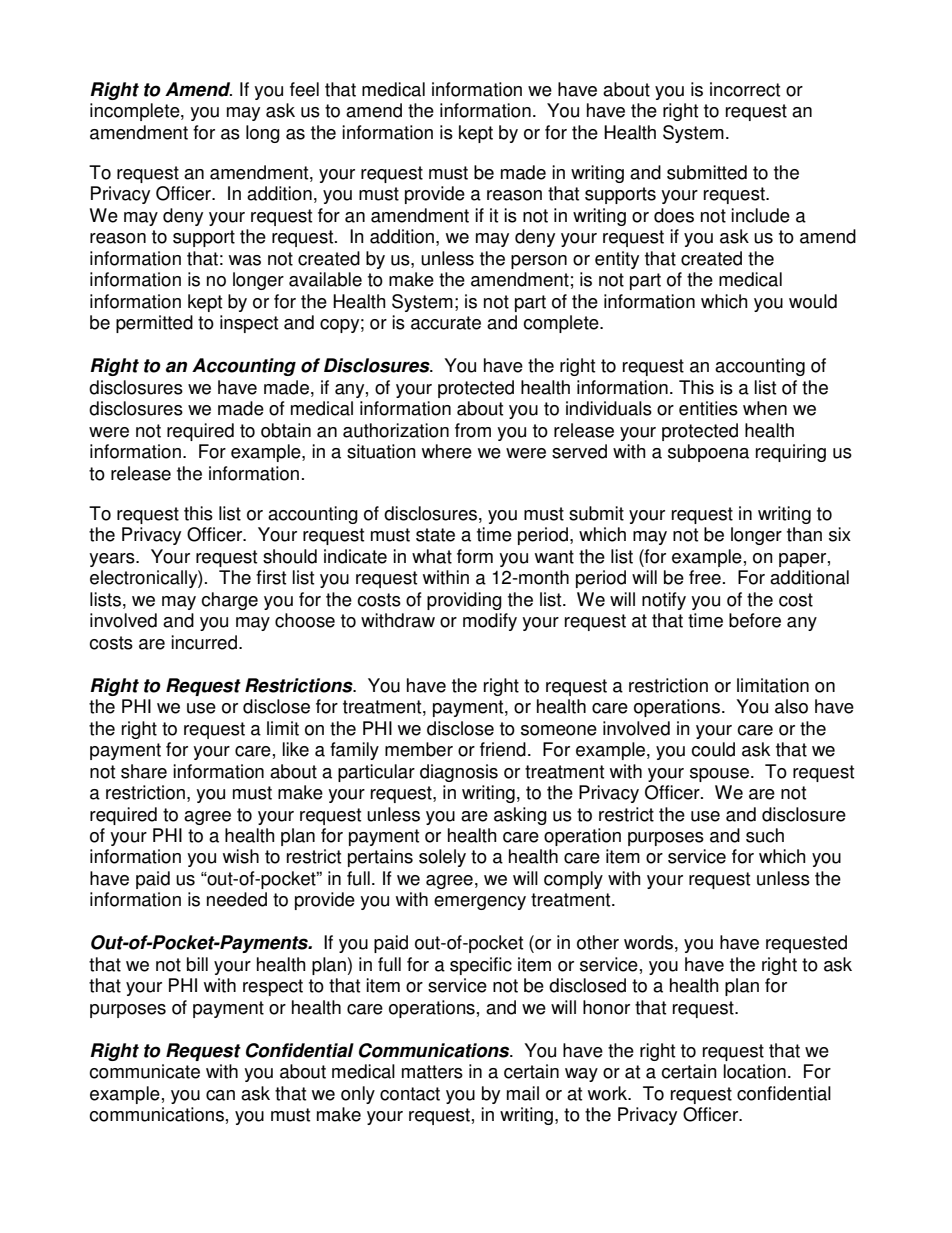 This screenshot has width=952, height=1233. What do you see at coordinates (755, 1071) in the screenshot?
I see `location` at bounding box center [755, 1071].
